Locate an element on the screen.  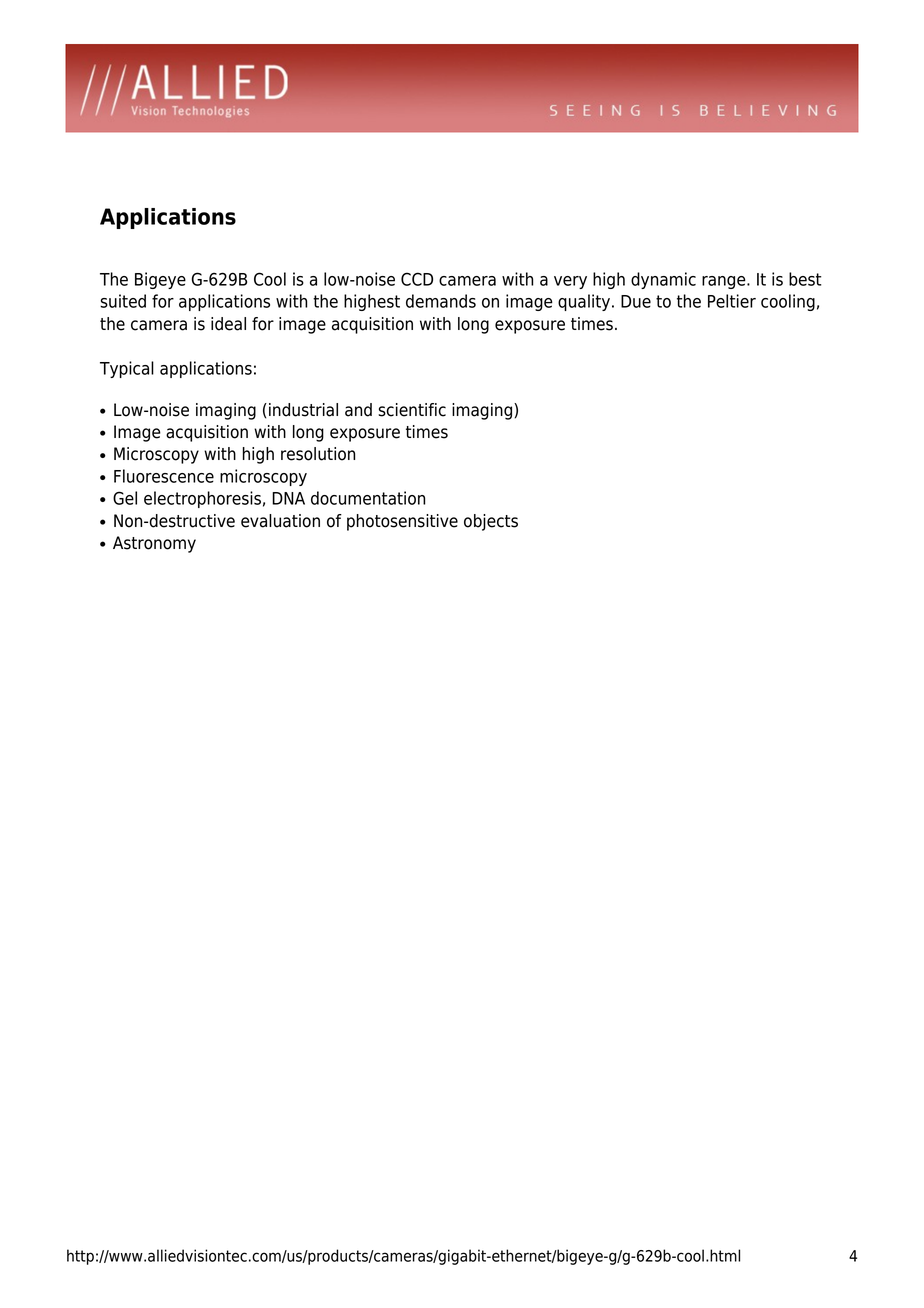
CCD is located at coordinates (417, 279).
